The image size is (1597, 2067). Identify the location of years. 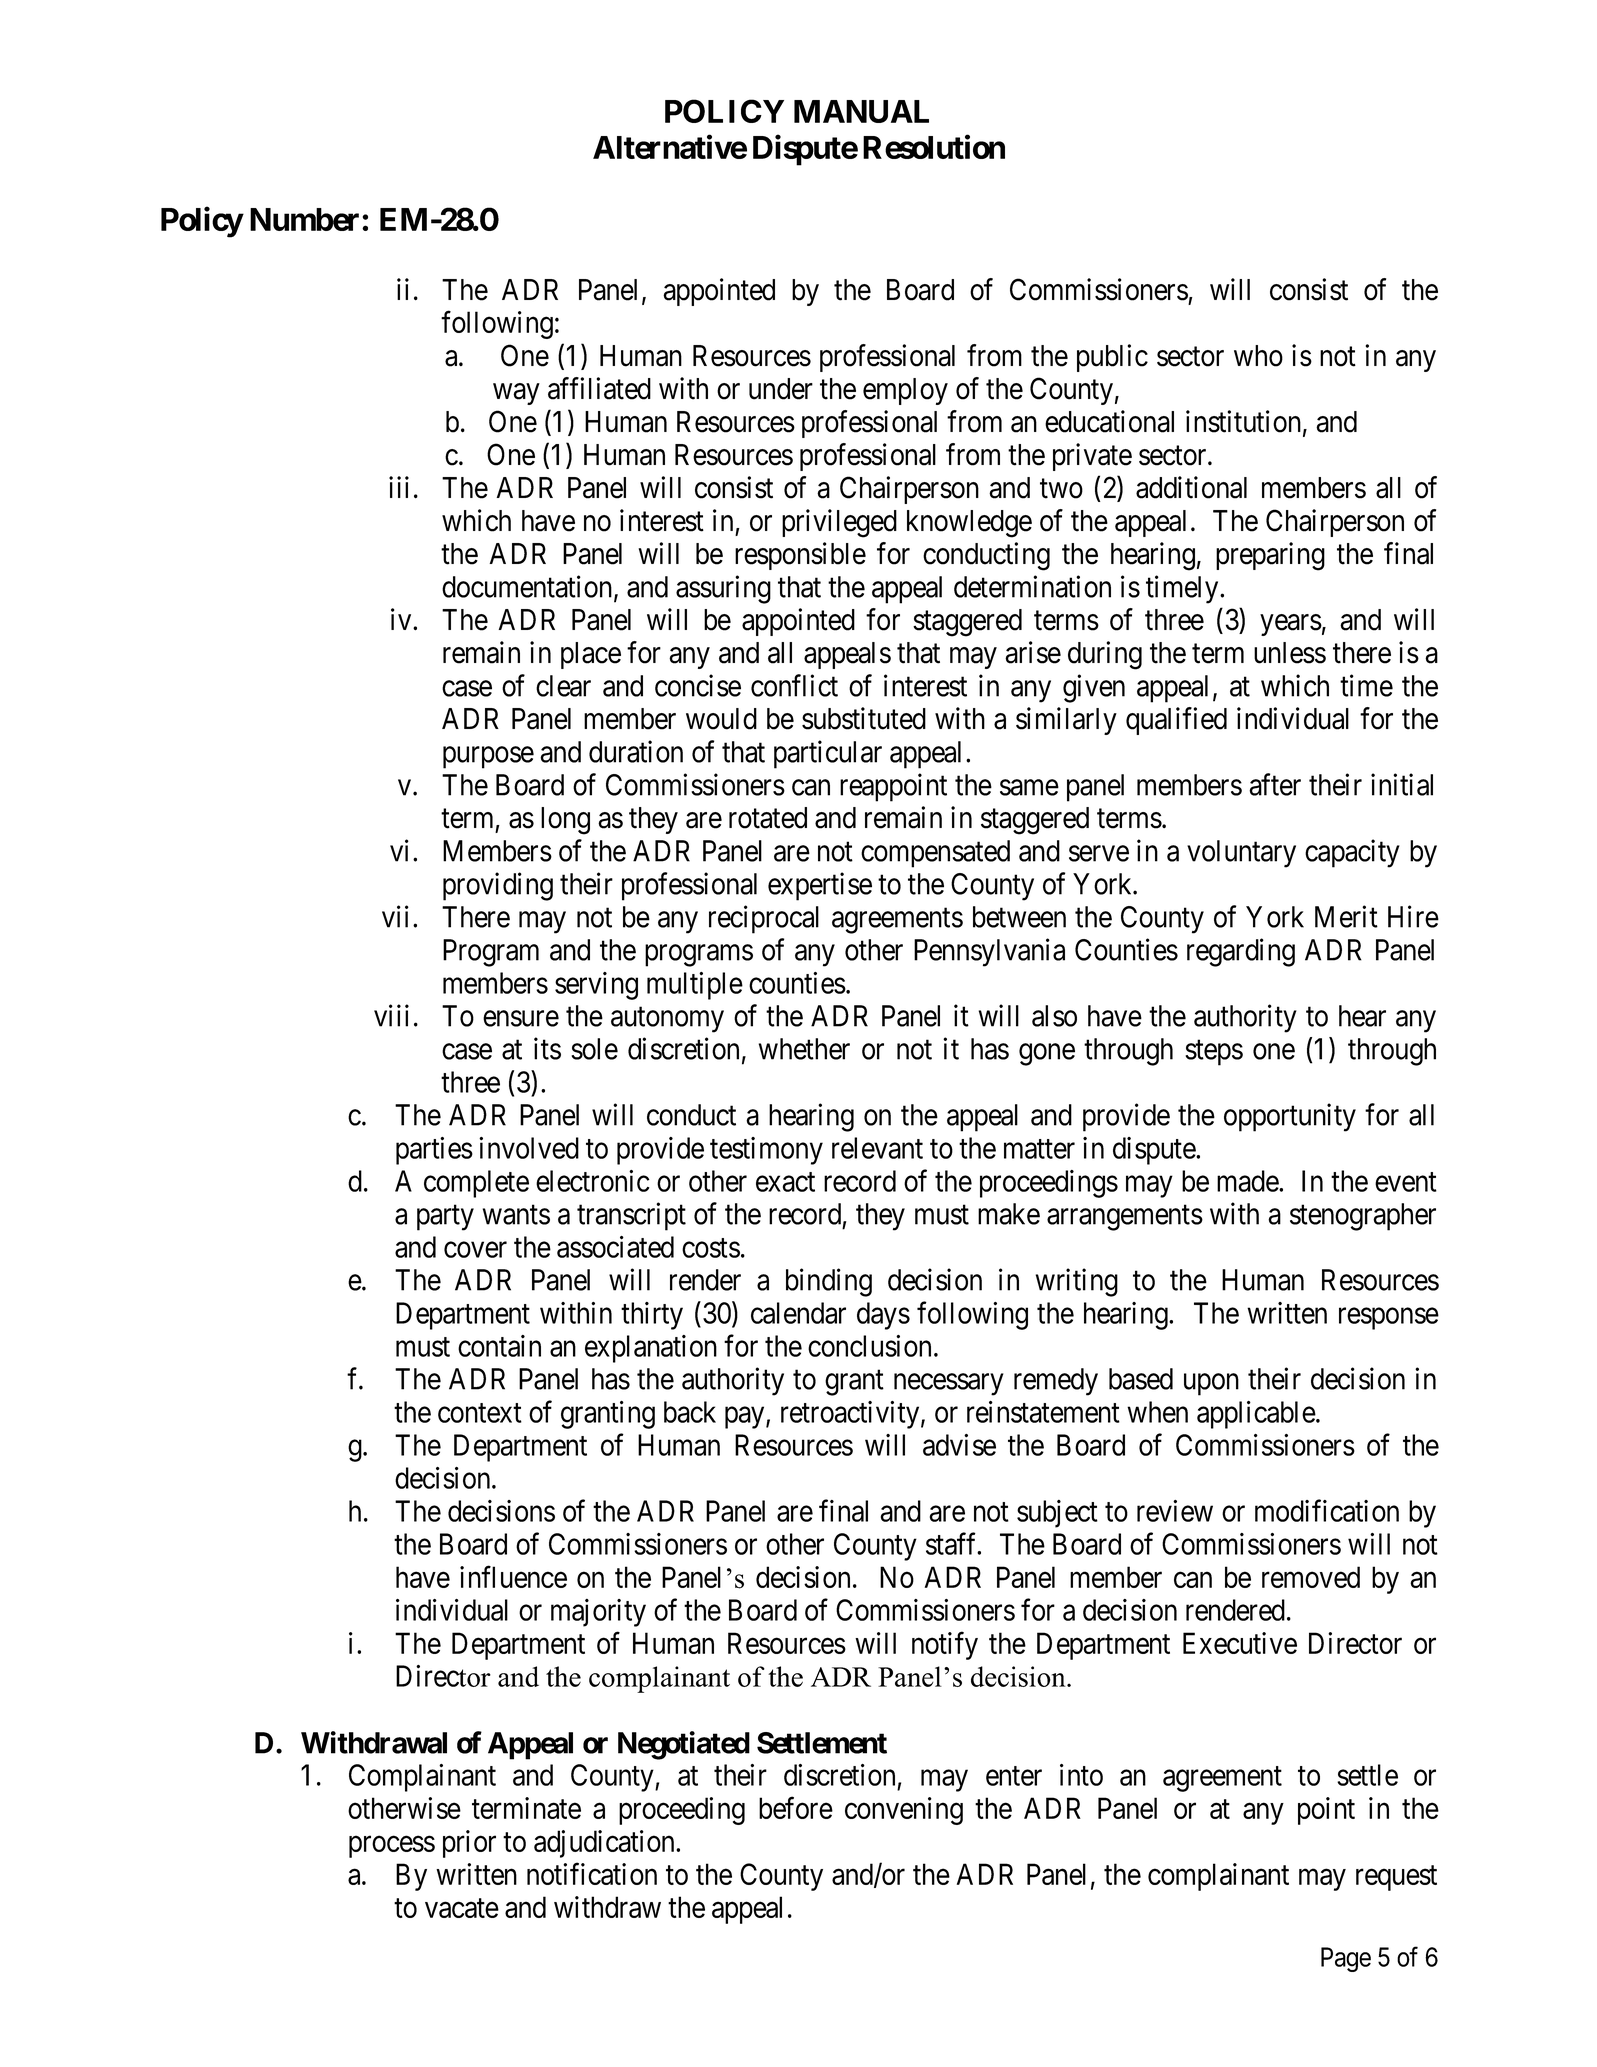
(1291, 625).
